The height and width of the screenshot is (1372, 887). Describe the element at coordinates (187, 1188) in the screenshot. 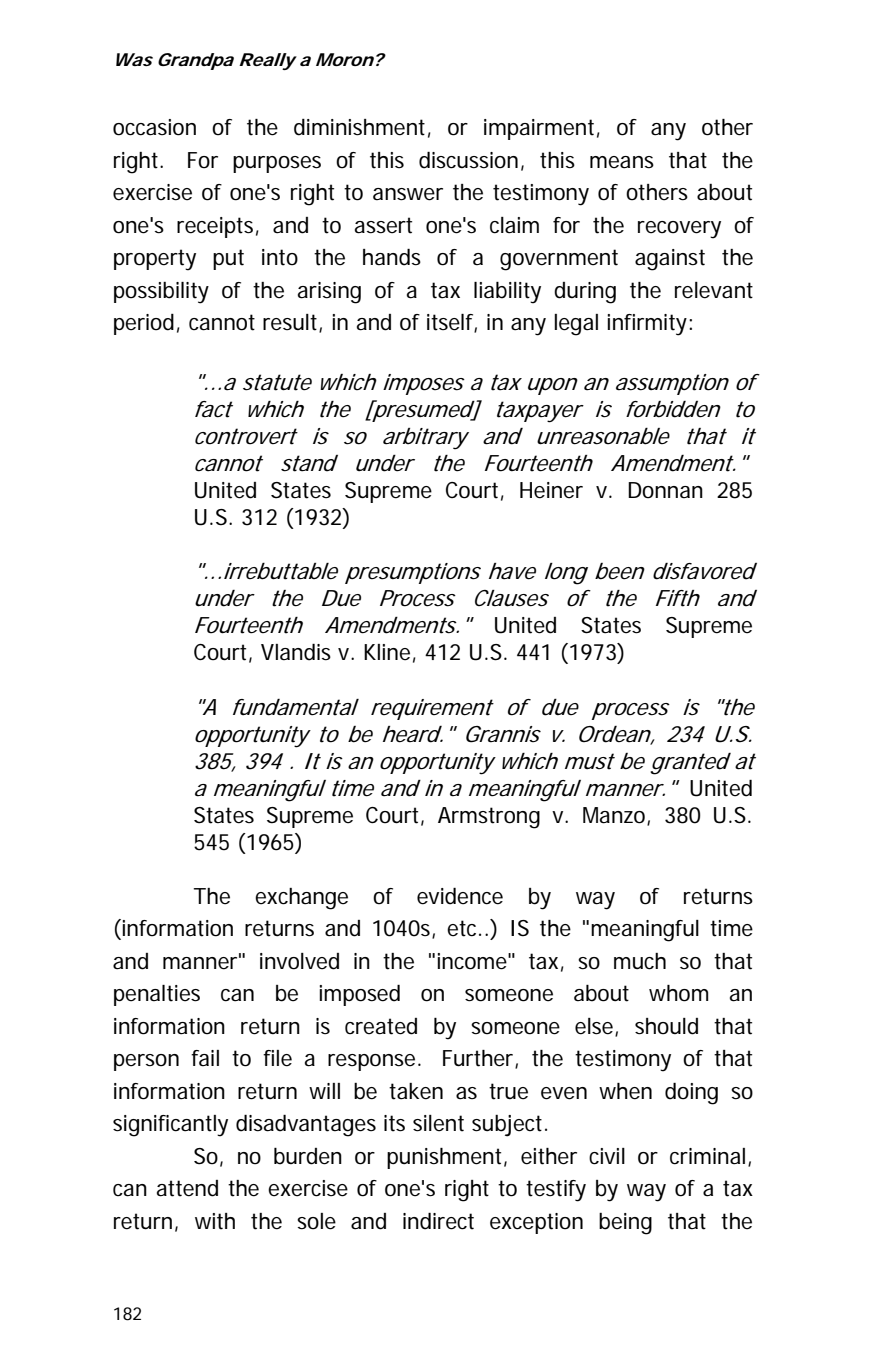

I see `attend` at that location.
